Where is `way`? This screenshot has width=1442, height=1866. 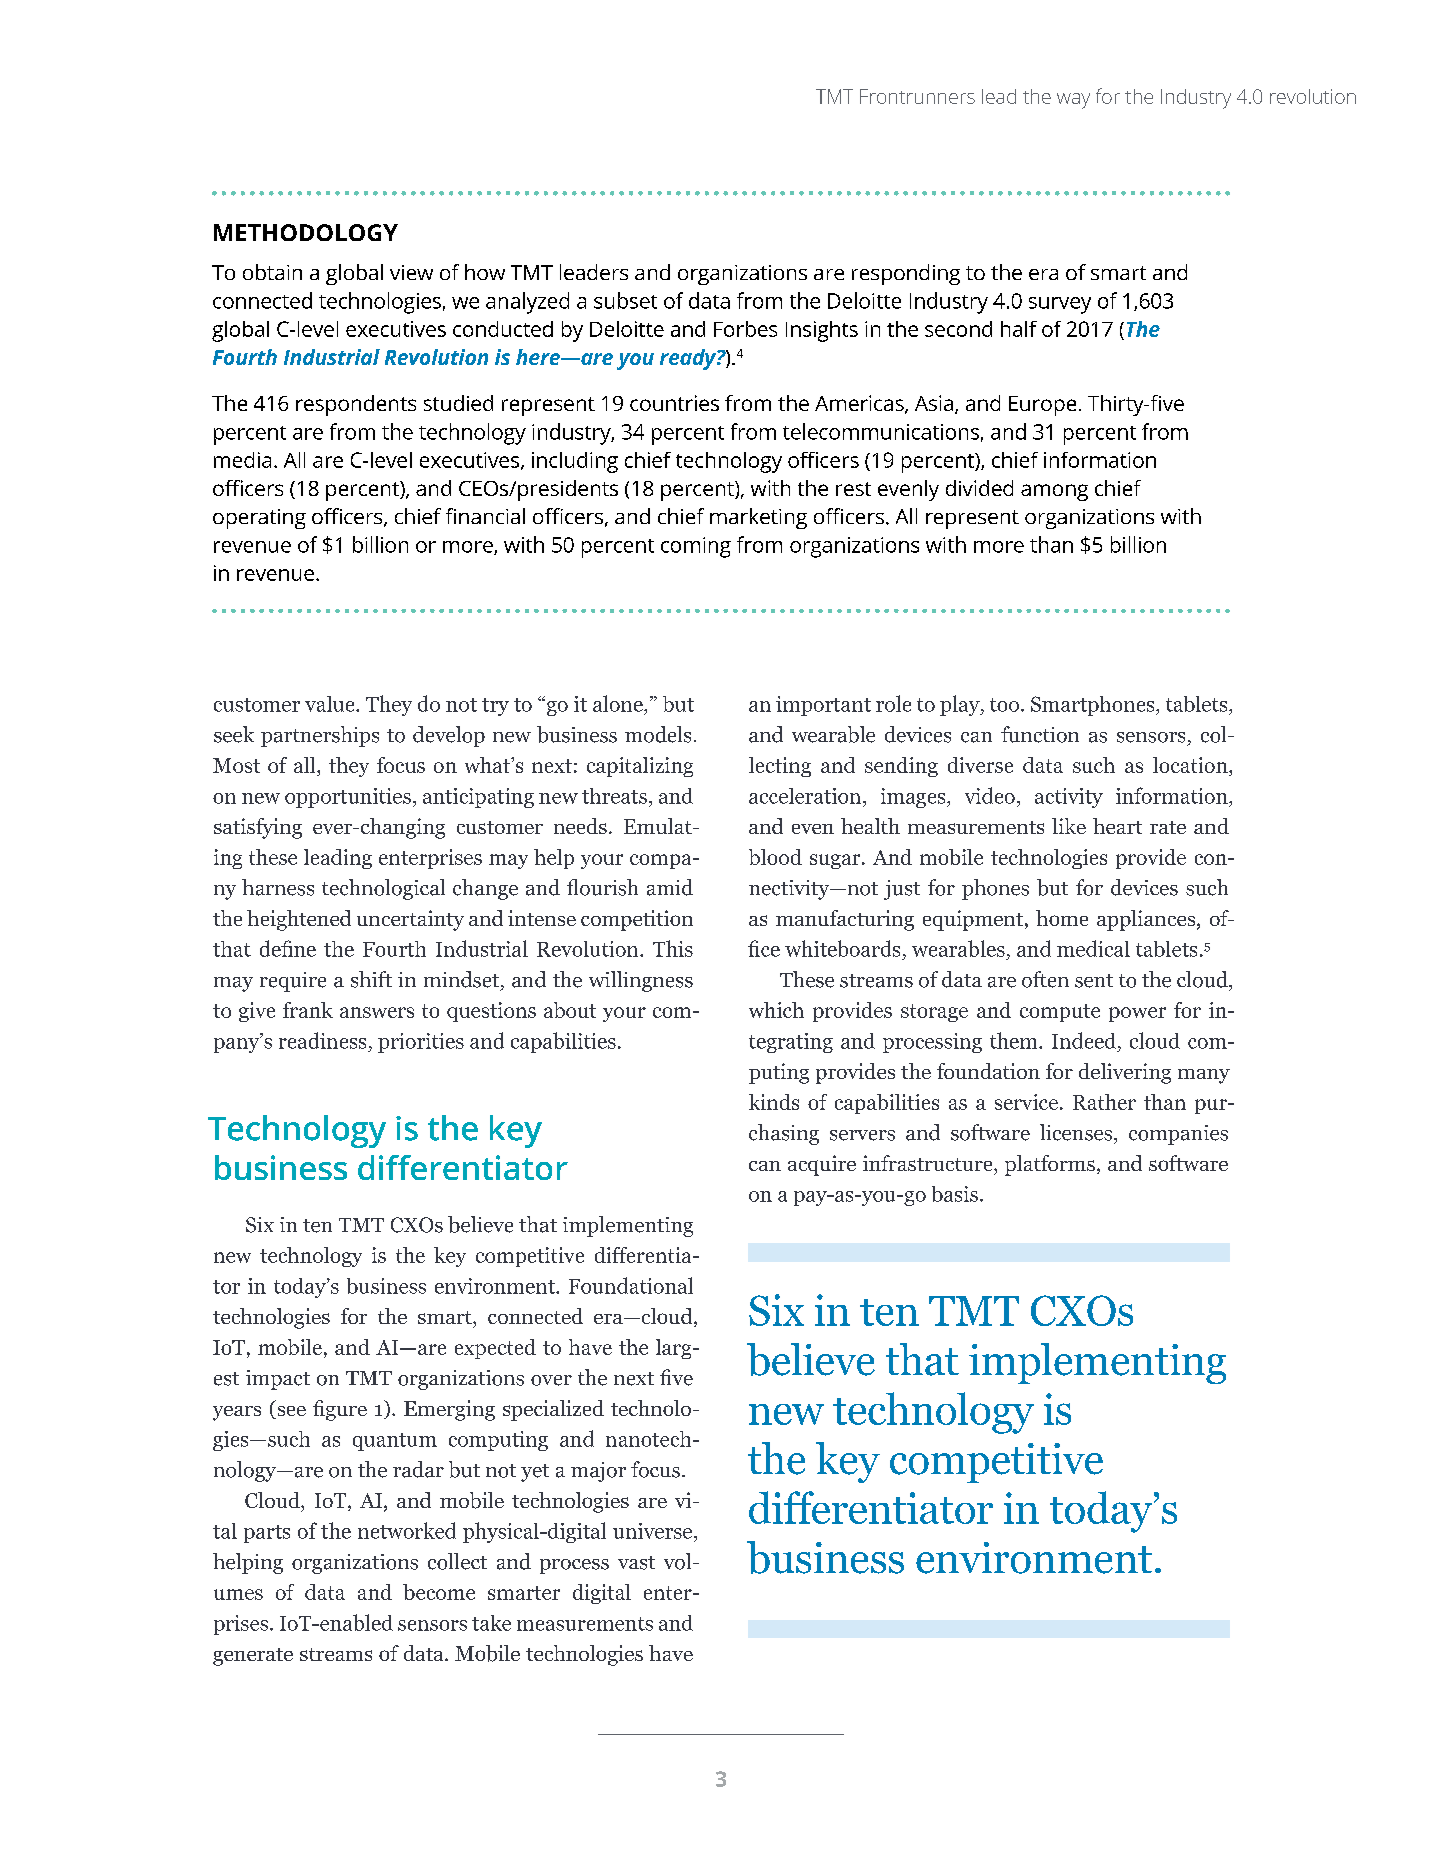 way is located at coordinates (1073, 101).
